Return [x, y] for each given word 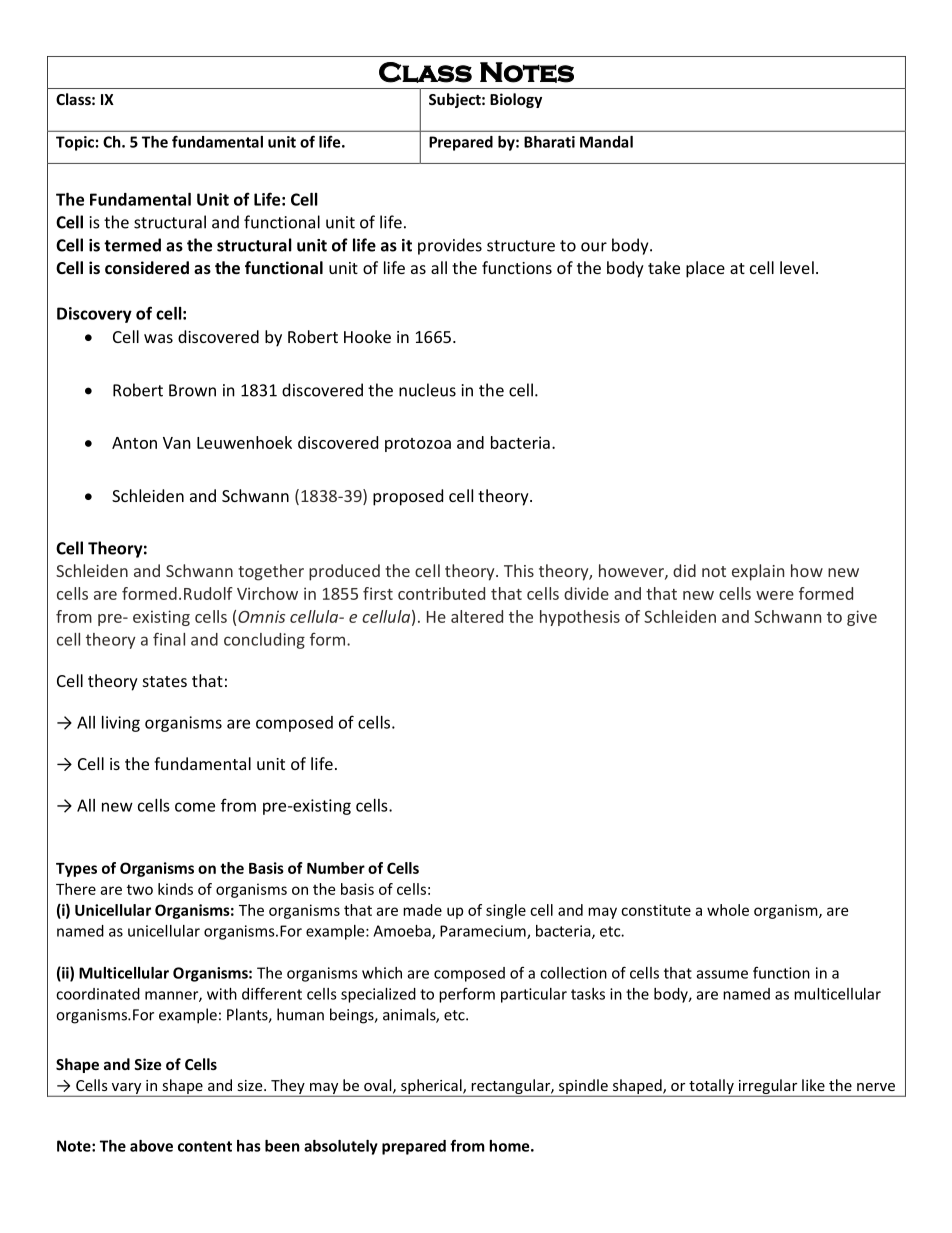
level [797, 267]
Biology [516, 100]
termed [132, 245]
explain [758, 572]
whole [728, 910]
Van [177, 443]
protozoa [418, 445]
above [151, 1146]
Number [336, 868]
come [195, 807]
